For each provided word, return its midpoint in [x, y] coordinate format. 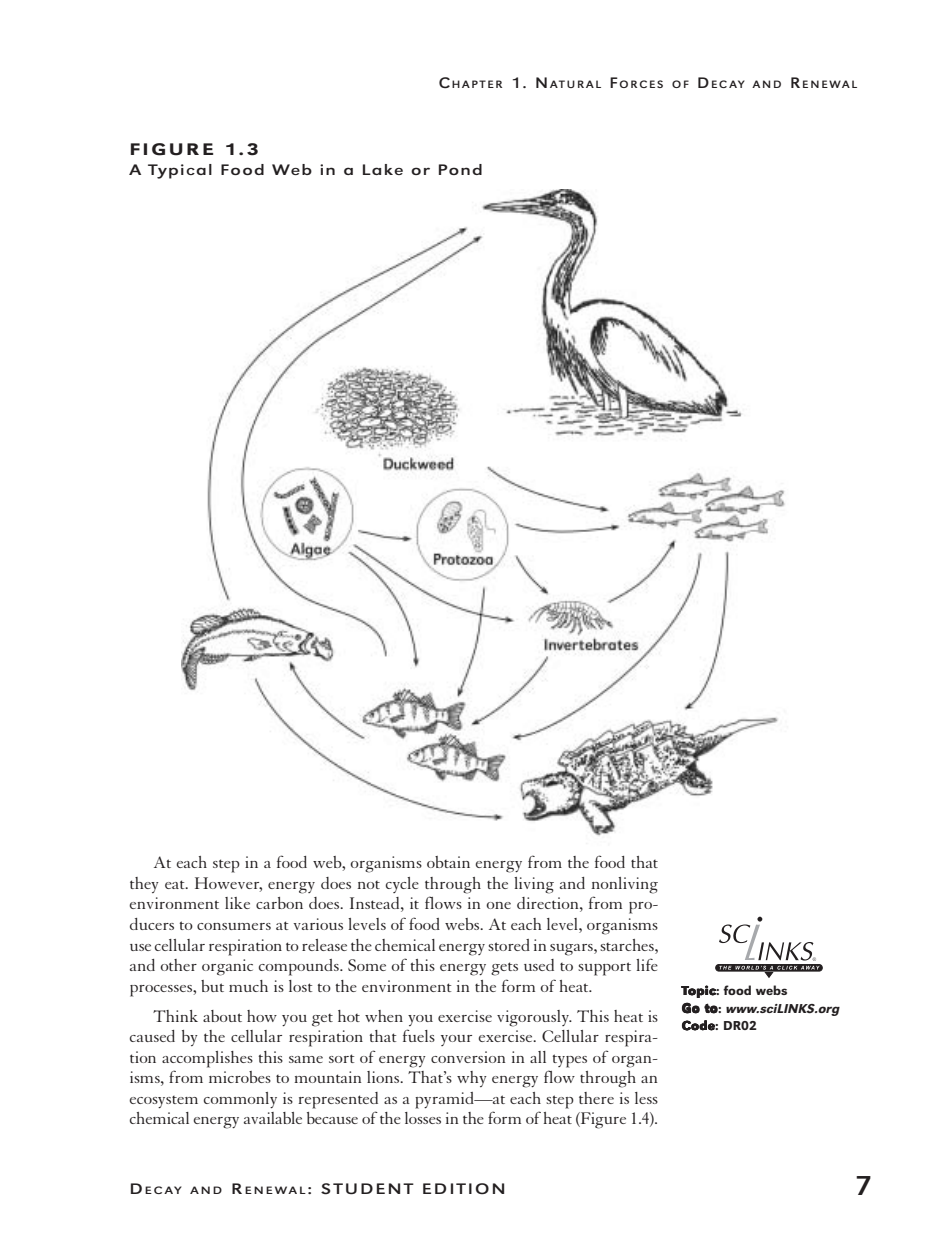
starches [628, 945]
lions [384, 1077]
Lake [383, 169]
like [237, 903]
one [498, 905]
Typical [180, 171]
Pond [460, 169]
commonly [240, 1100]
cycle [402, 885]
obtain [448, 862]
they [144, 885]
